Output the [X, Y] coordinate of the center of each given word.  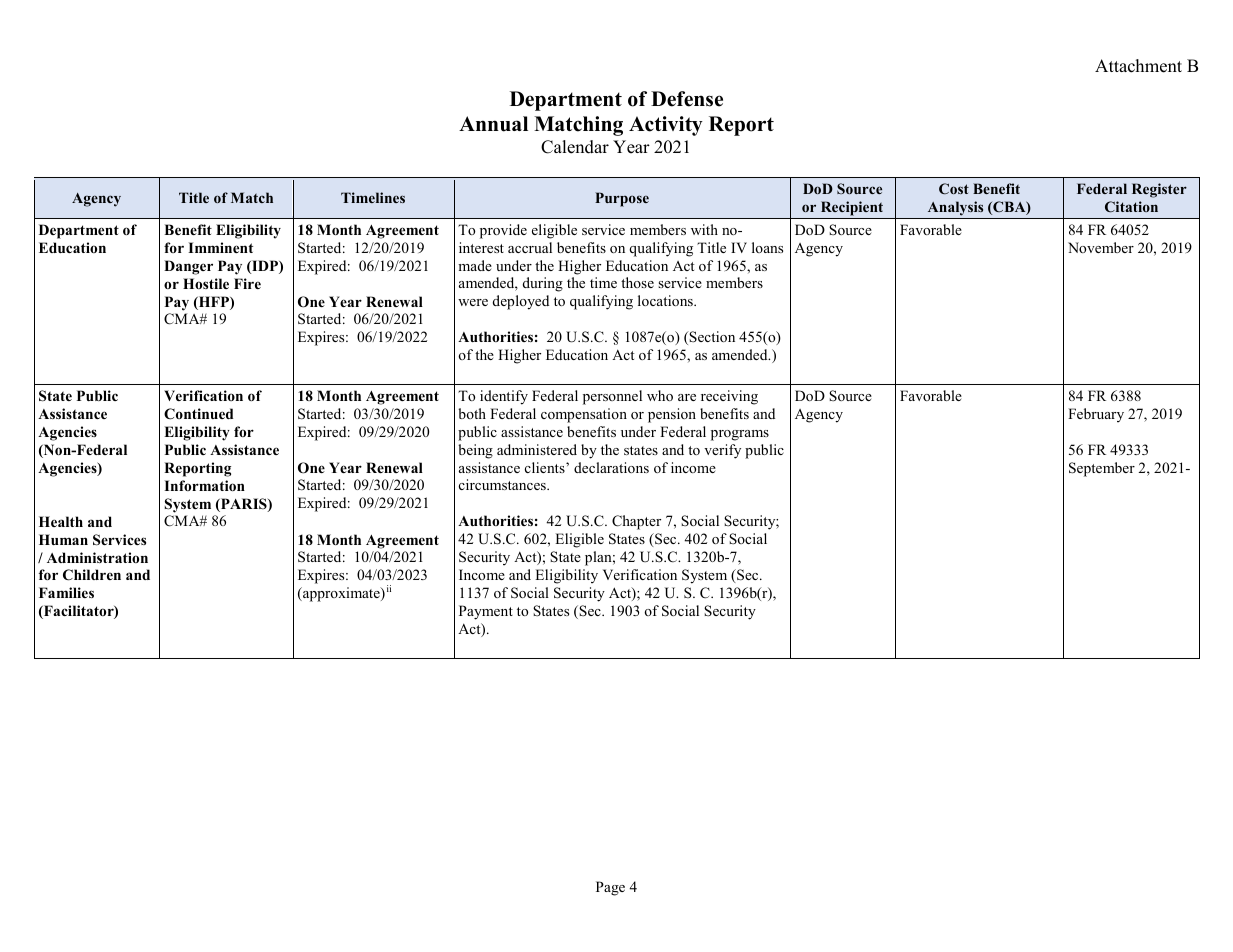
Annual [493, 124]
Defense [687, 99]
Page [610, 888]
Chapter [636, 522]
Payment [486, 612]
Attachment [1138, 66]
